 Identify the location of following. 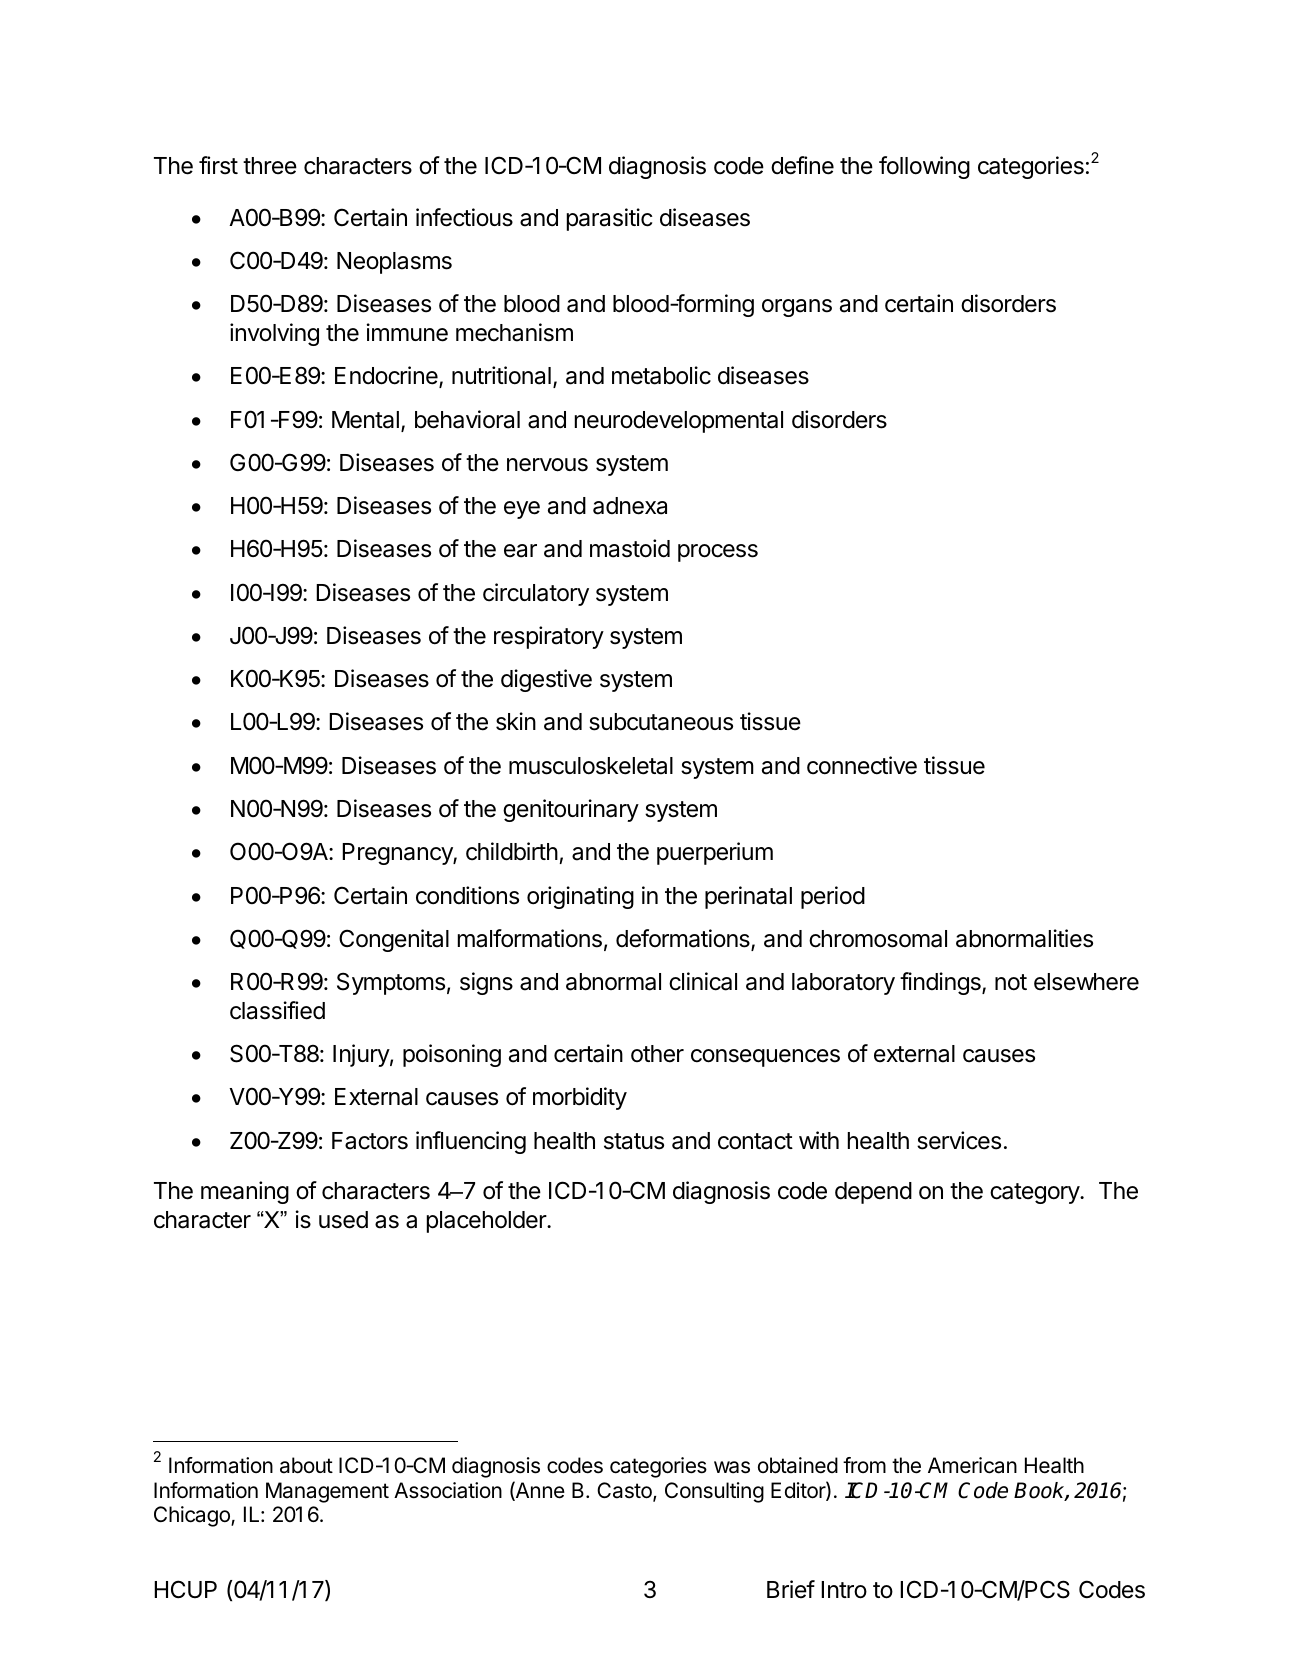
(924, 167).
